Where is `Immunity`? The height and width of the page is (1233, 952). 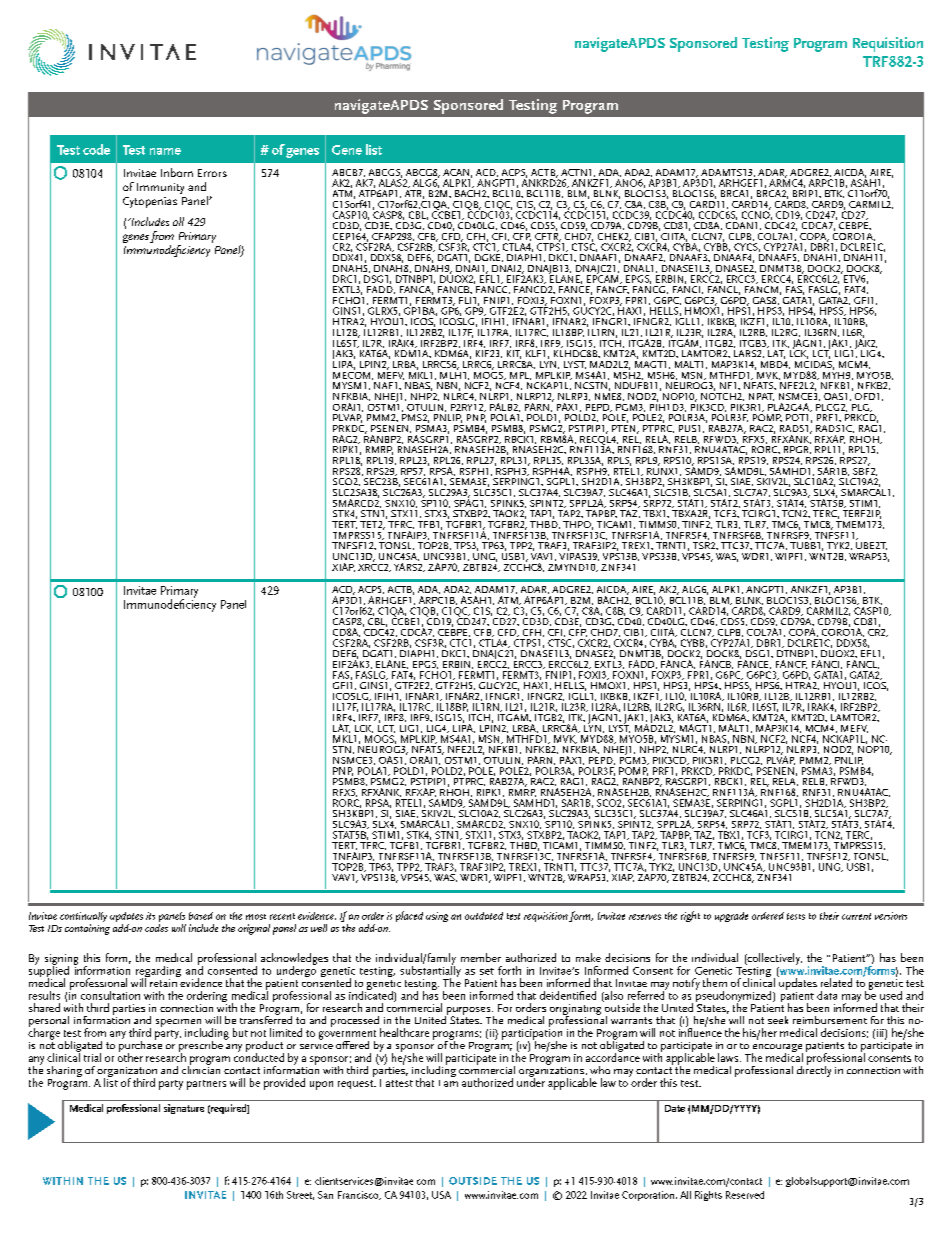 Immunity is located at coordinates (160, 188).
